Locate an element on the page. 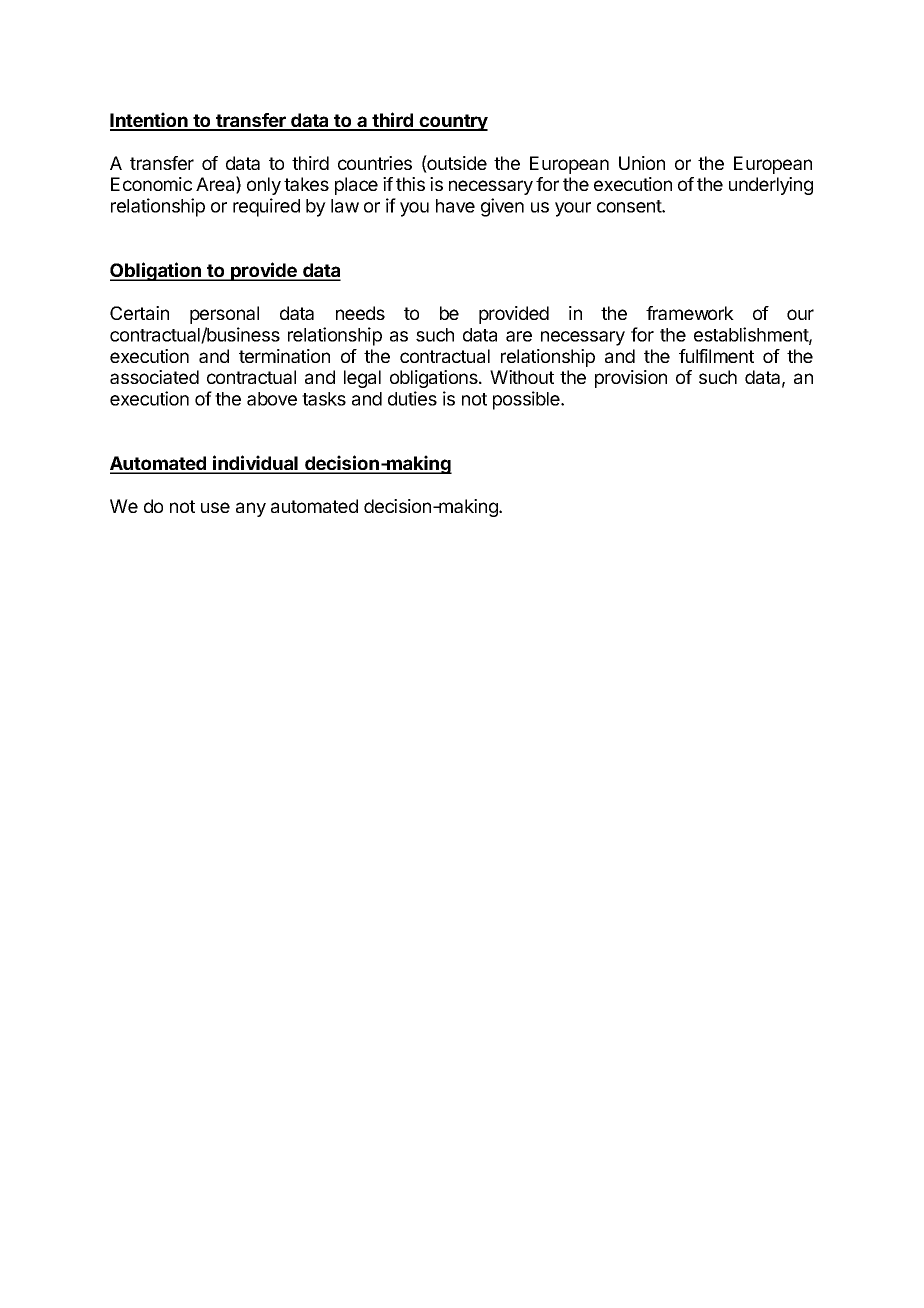 This image has width=924, height=1308. have is located at coordinates (455, 206).
